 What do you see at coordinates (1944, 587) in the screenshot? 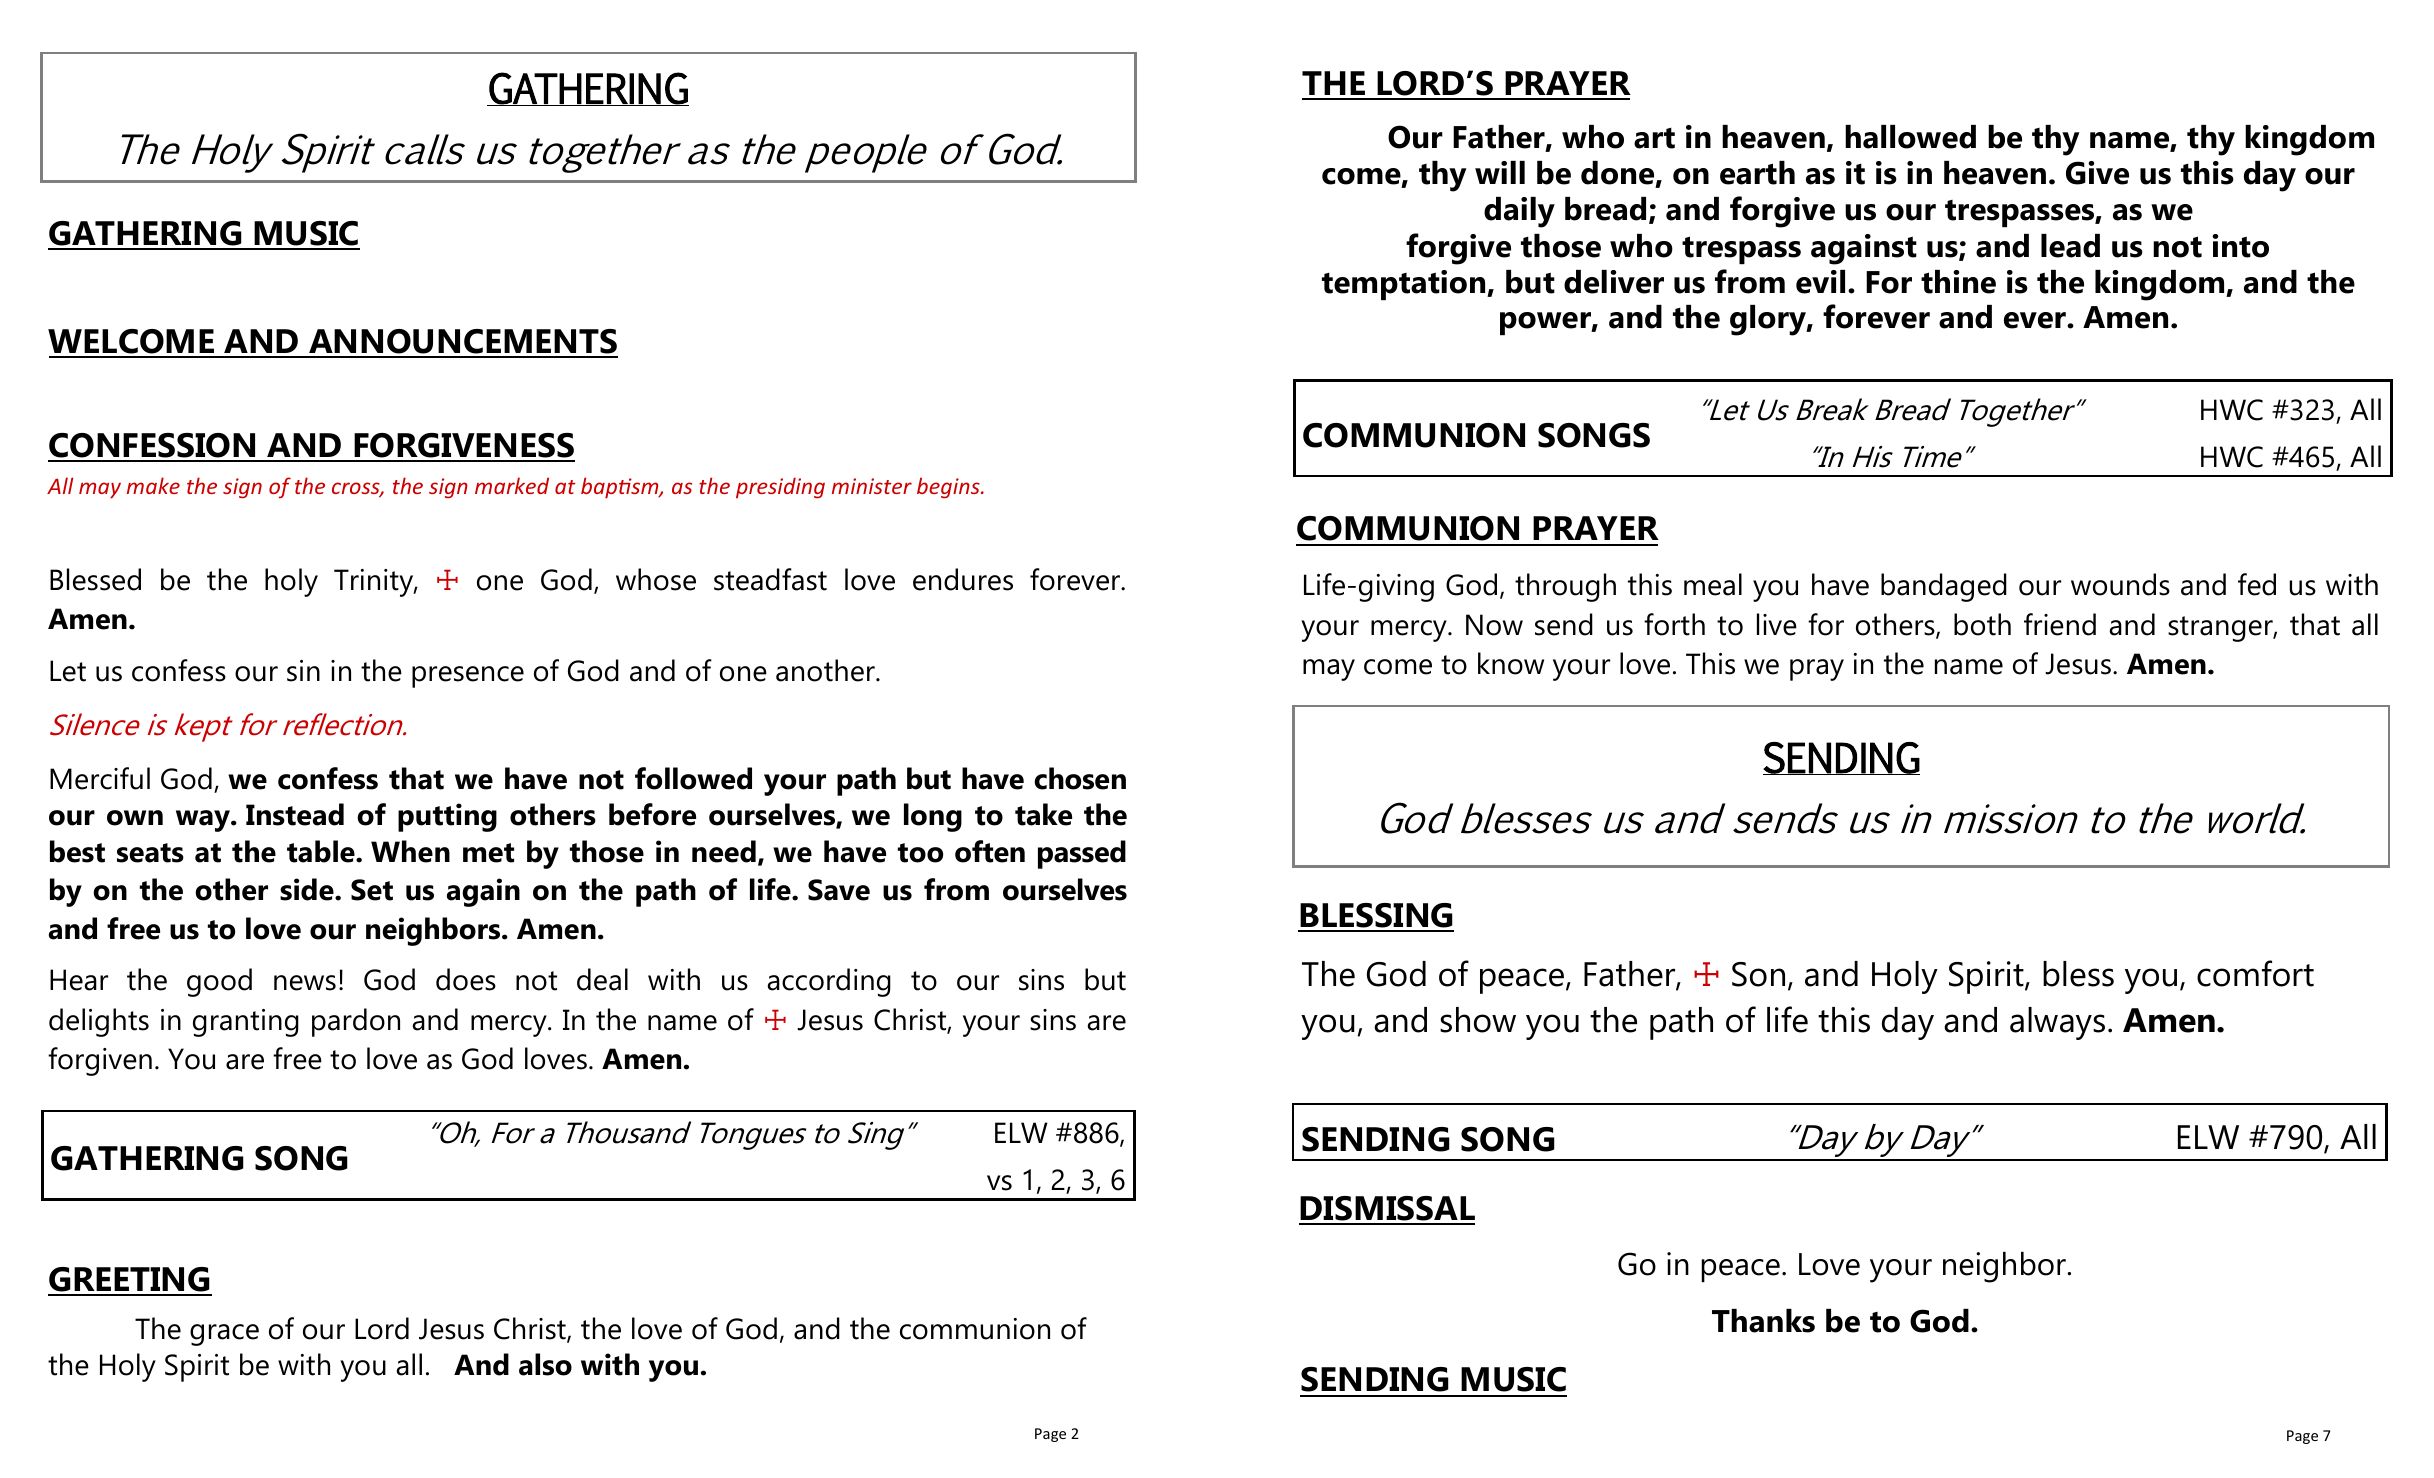
I see `bandaged` at bounding box center [1944, 587].
